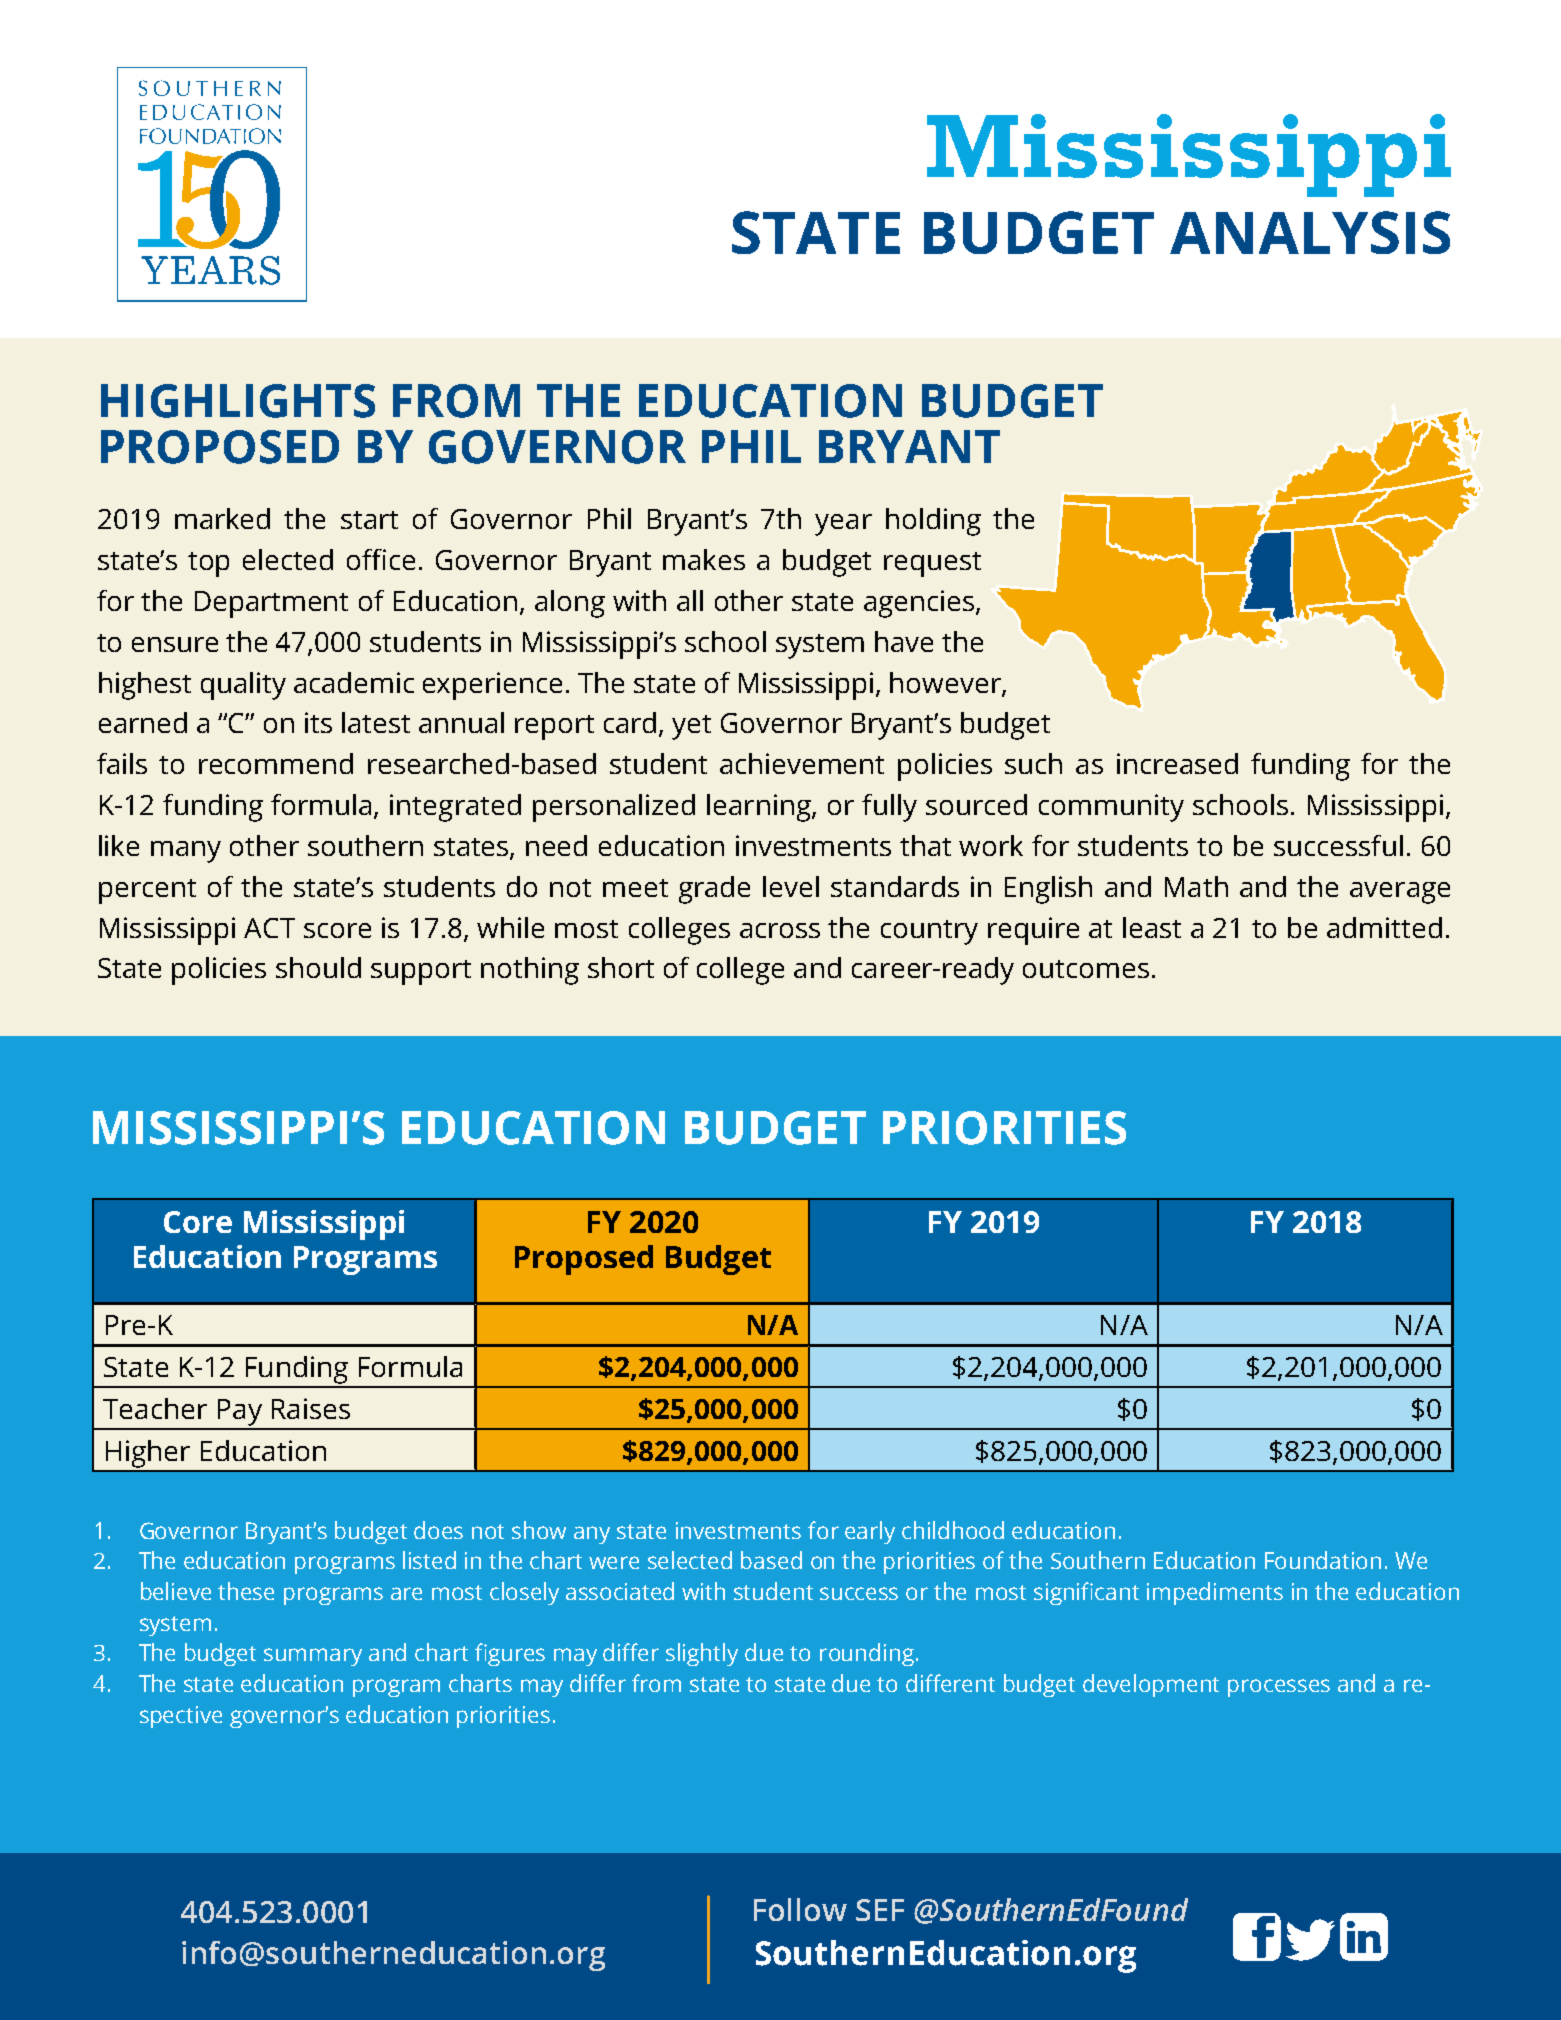 This image has height=2020, width=1561. What do you see at coordinates (760, 808) in the image?
I see `learning` at bounding box center [760, 808].
